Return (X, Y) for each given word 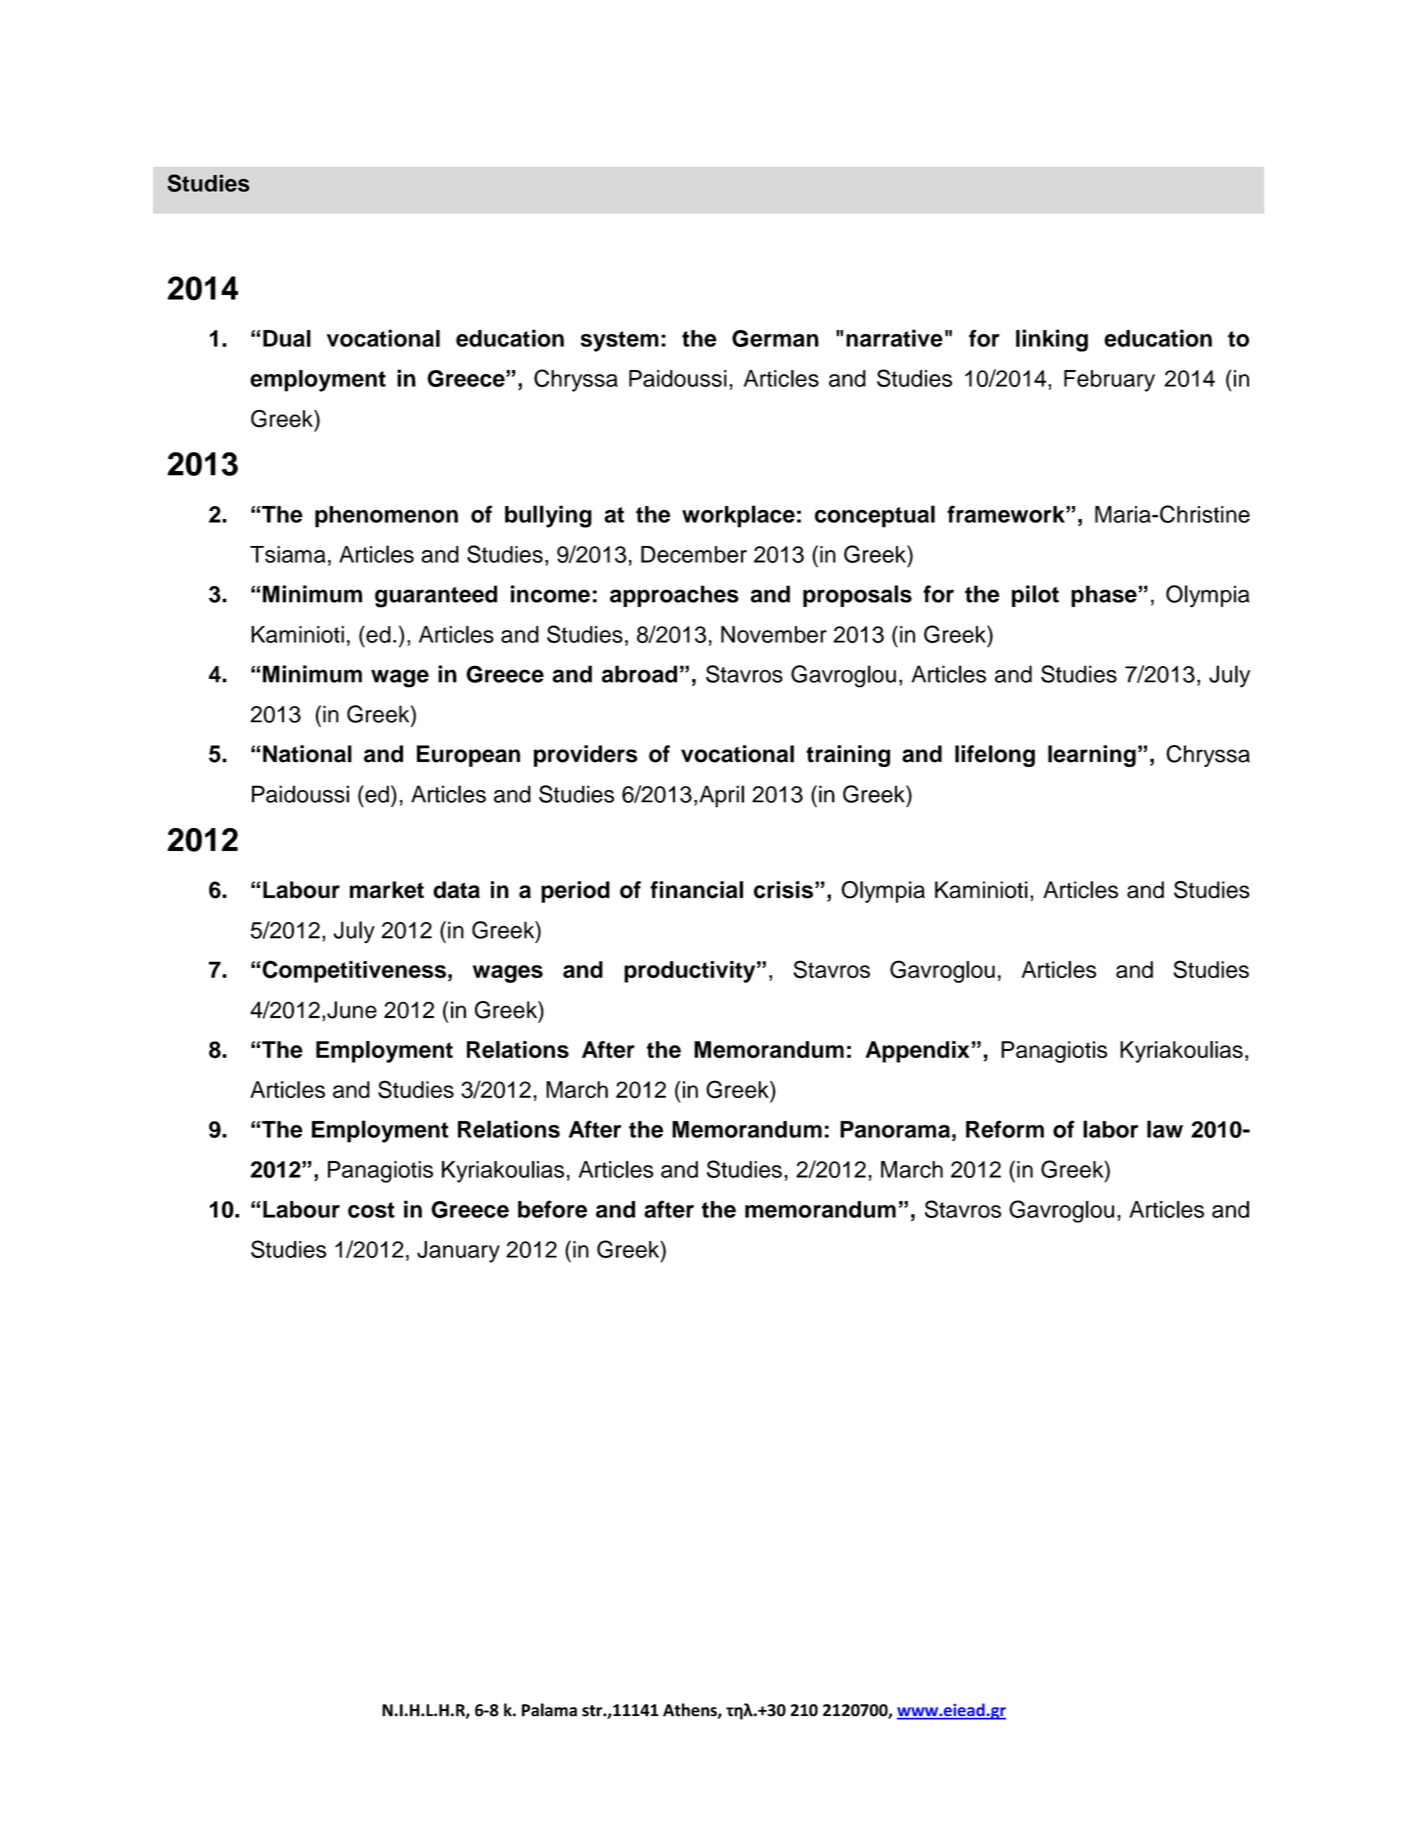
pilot (1035, 596)
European (468, 756)
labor (1110, 1129)
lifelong (995, 756)
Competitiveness (354, 971)
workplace (738, 516)
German (775, 338)
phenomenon (386, 517)
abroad (639, 674)
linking (1052, 340)
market (387, 890)
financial (696, 890)
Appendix (917, 1052)
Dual (287, 338)
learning (1092, 756)
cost (371, 1210)
